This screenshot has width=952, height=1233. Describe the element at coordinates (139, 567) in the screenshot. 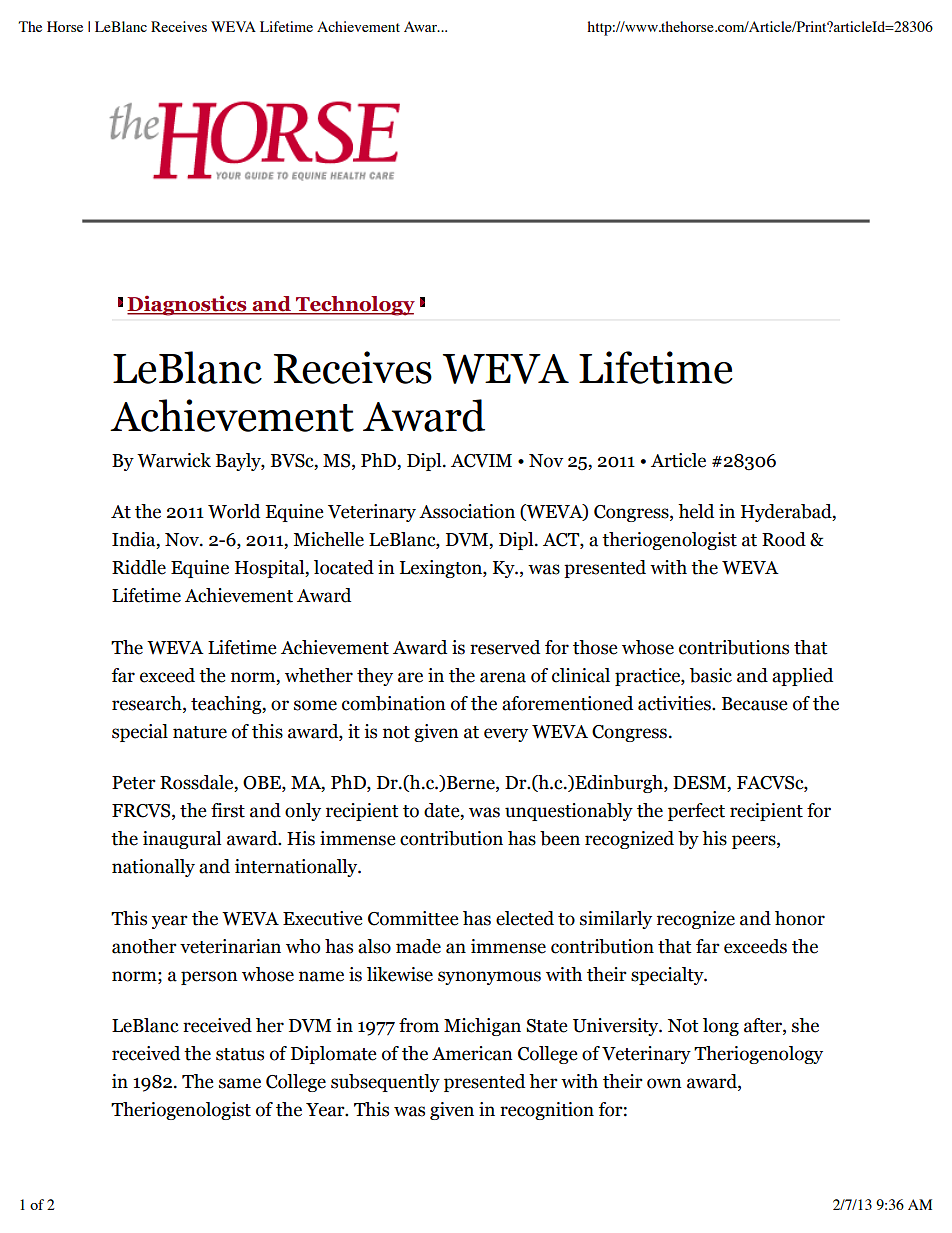

I see `Riddle` at that location.
